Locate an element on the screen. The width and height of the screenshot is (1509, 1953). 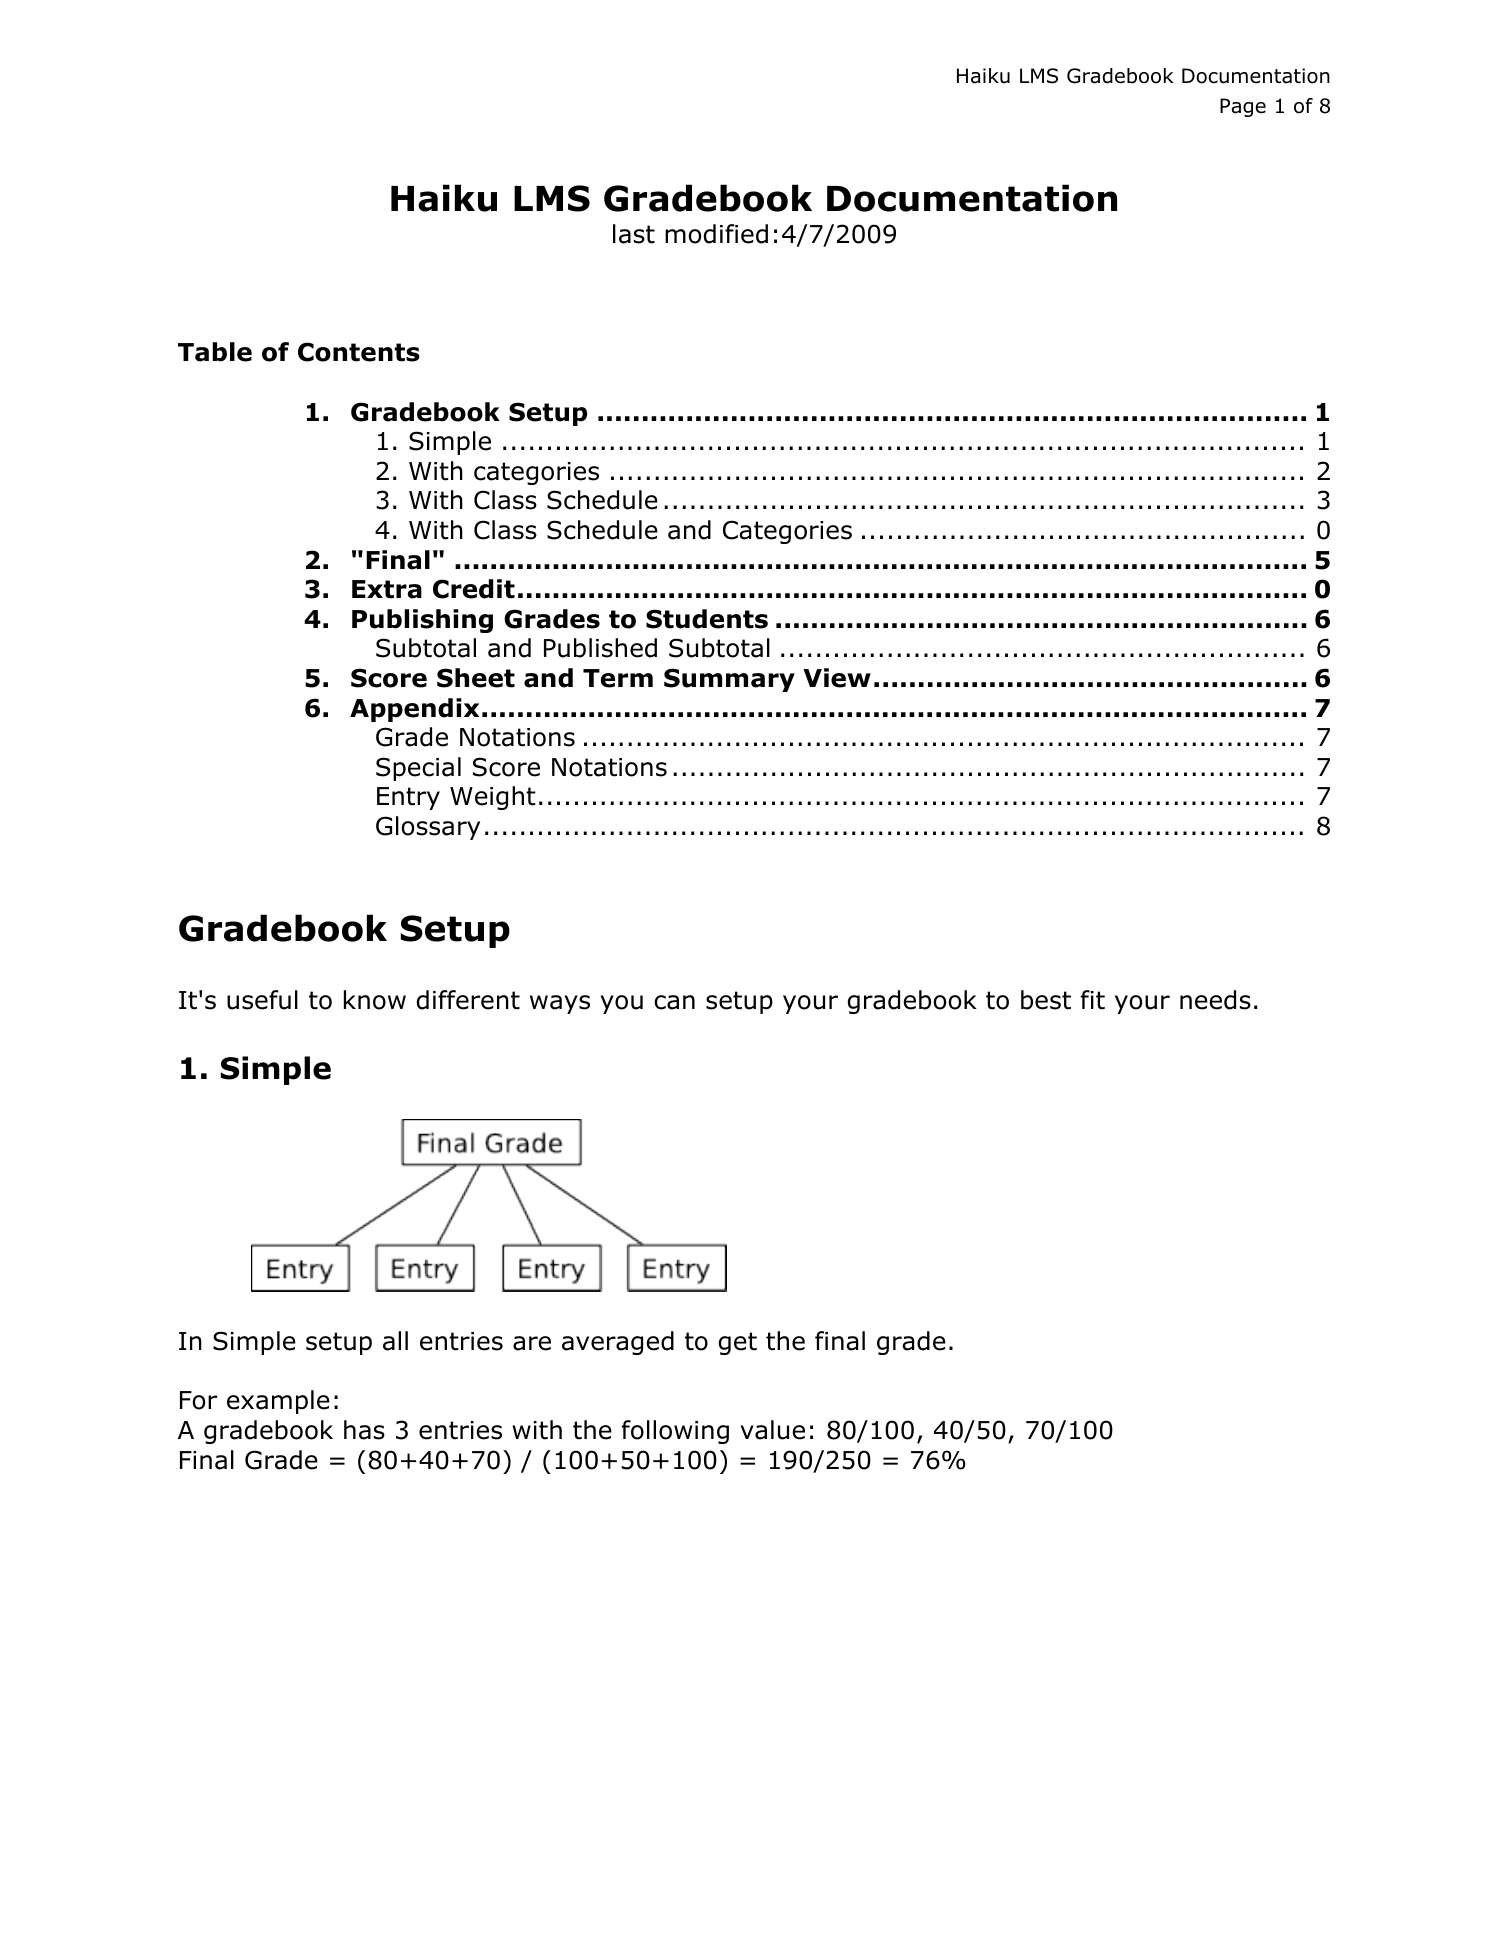
example is located at coordinates (278, 1402).
